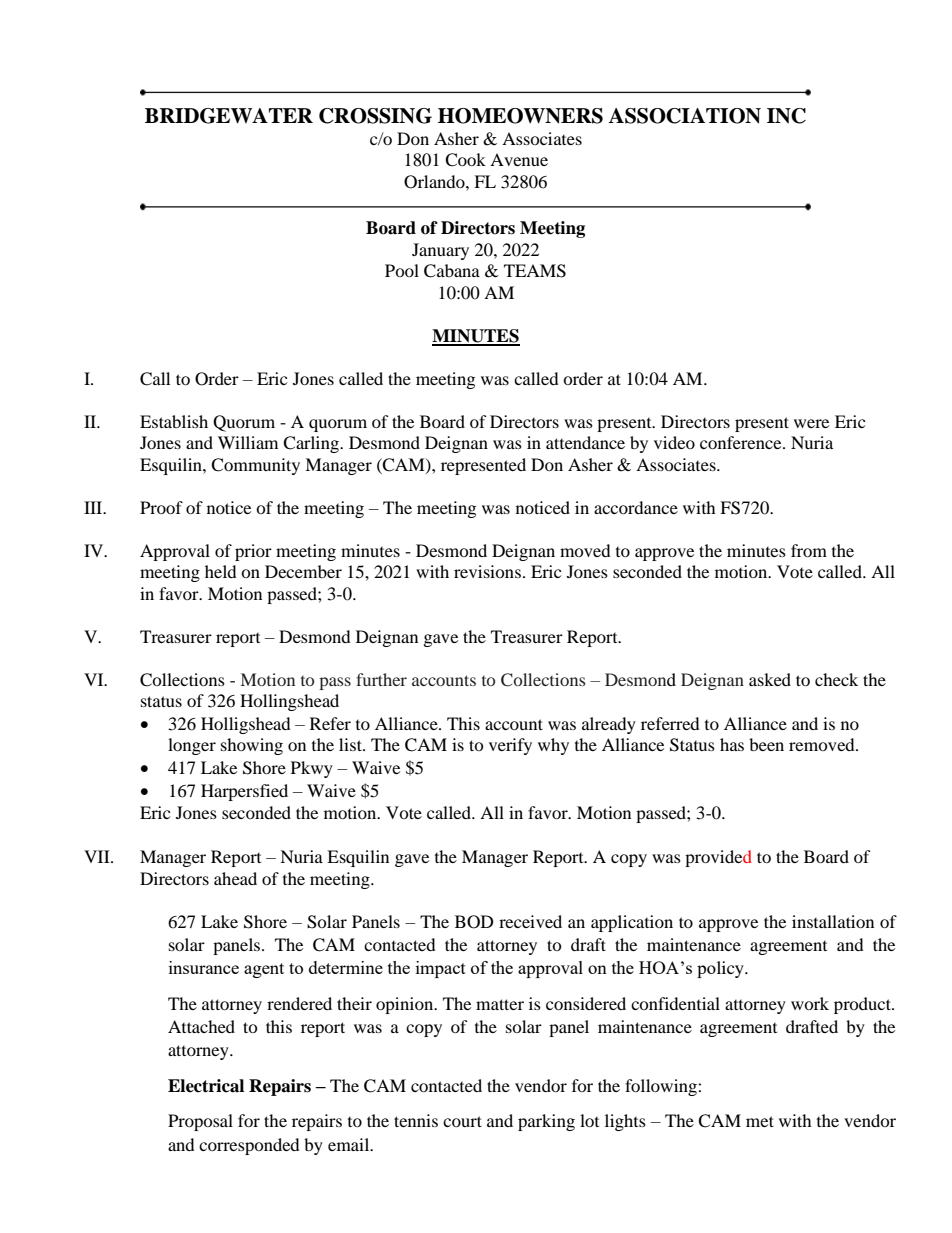 The image size is (952, 1233). What do you see at coordinates (452, 271) in the screenshot?
I see `Cabana` at bounding box center [452, 271].
